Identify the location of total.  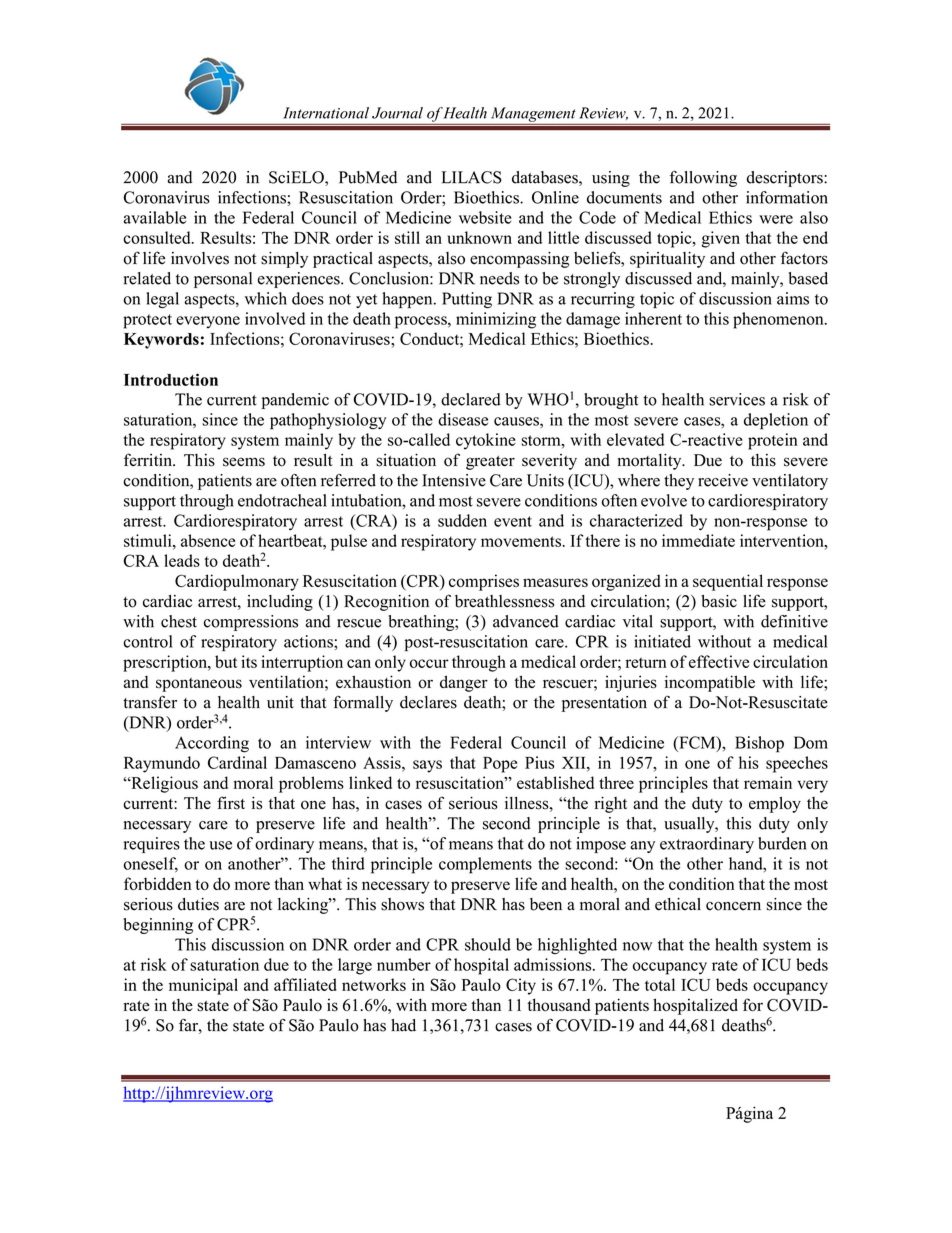
(660, 984).
